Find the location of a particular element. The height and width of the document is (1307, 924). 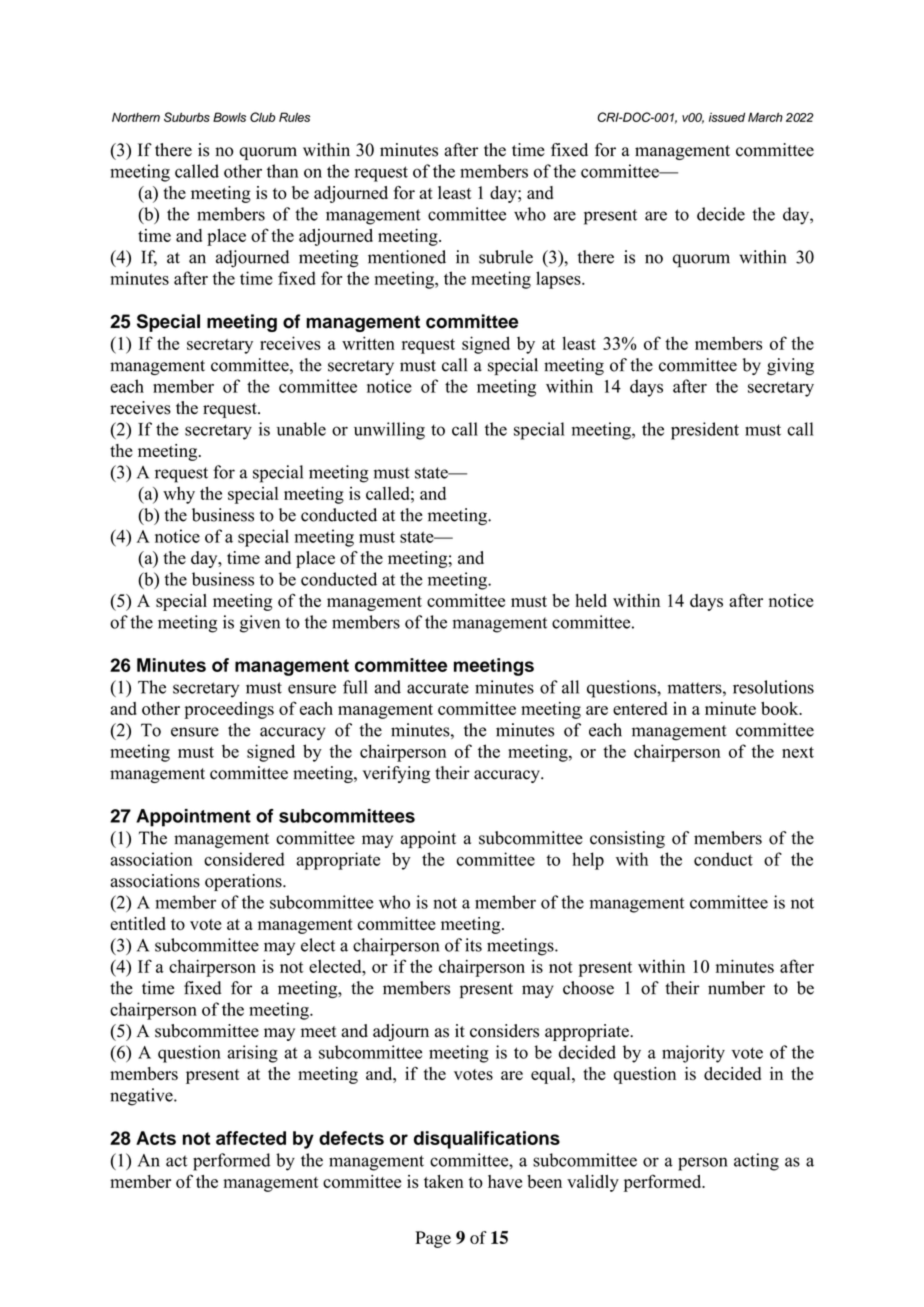

consisting is located at coordinates (627, 839).
